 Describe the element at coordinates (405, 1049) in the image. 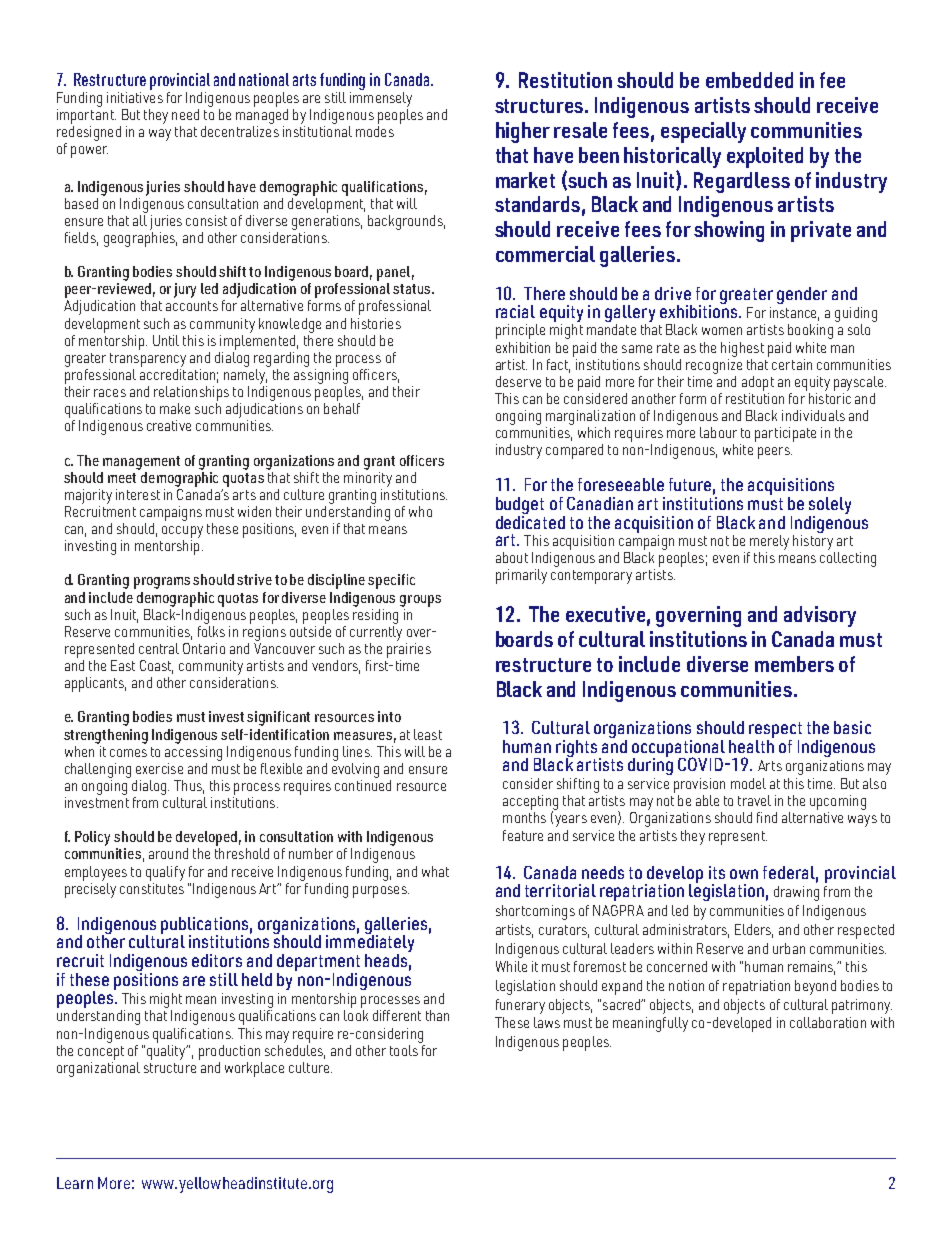

I see `tools` at that location.
